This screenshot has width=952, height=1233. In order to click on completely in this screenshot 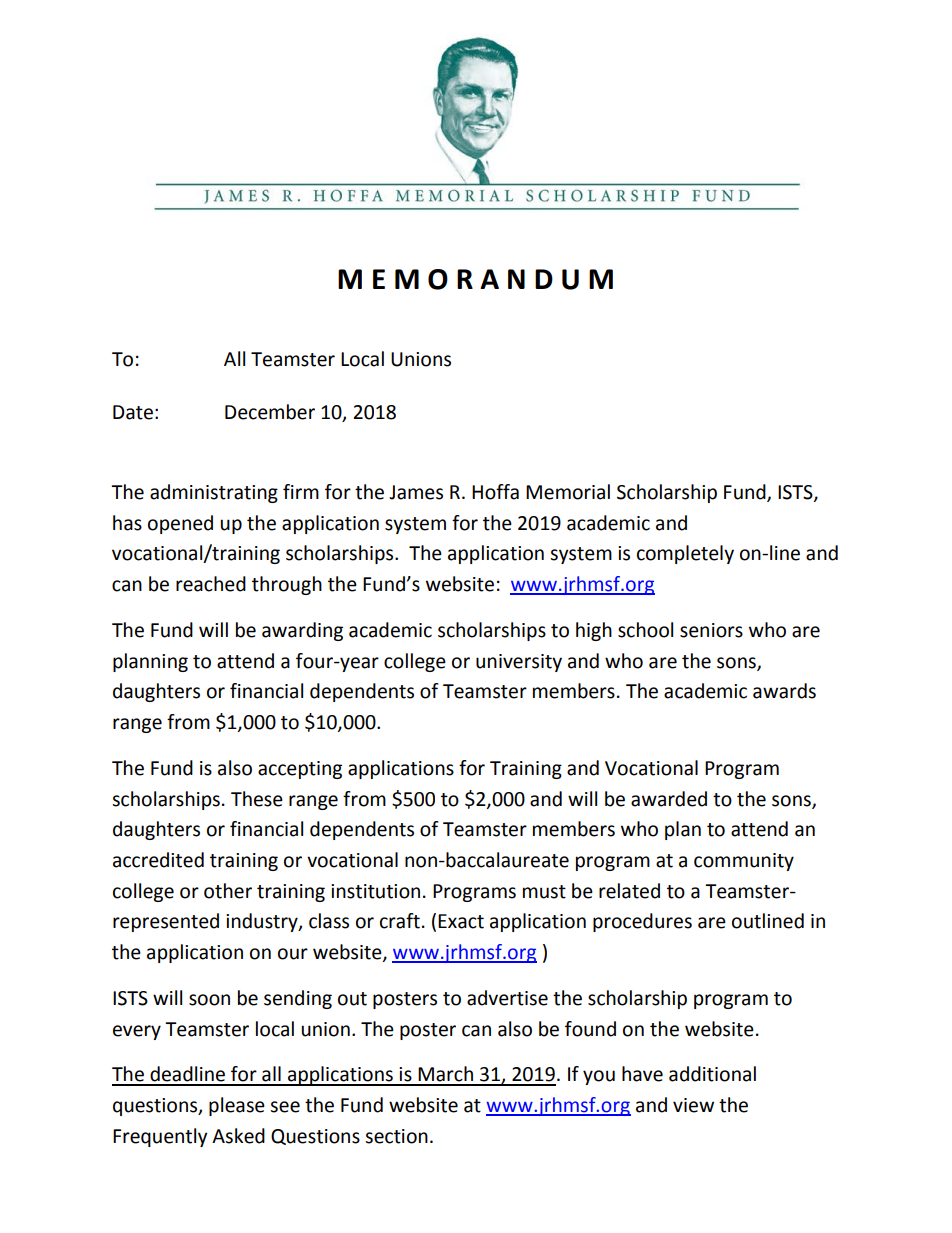, I will do `click(685, 554)`.
